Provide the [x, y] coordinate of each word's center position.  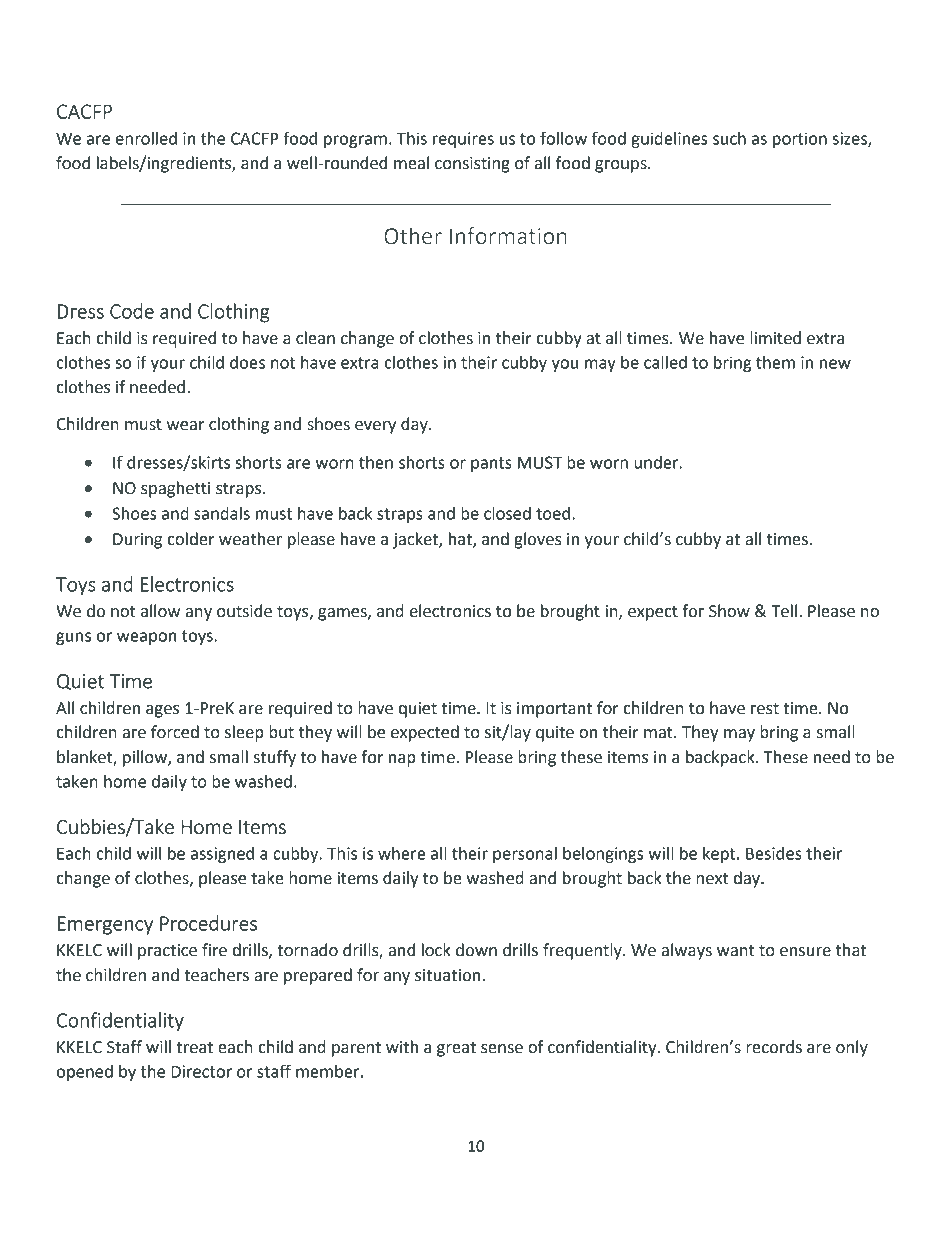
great [456, 1049]
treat [194, 1048]
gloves [538, 540]
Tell [784, 611]
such [729, 138]
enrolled [146, 138]
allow [160, 611]
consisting [472, 165]
